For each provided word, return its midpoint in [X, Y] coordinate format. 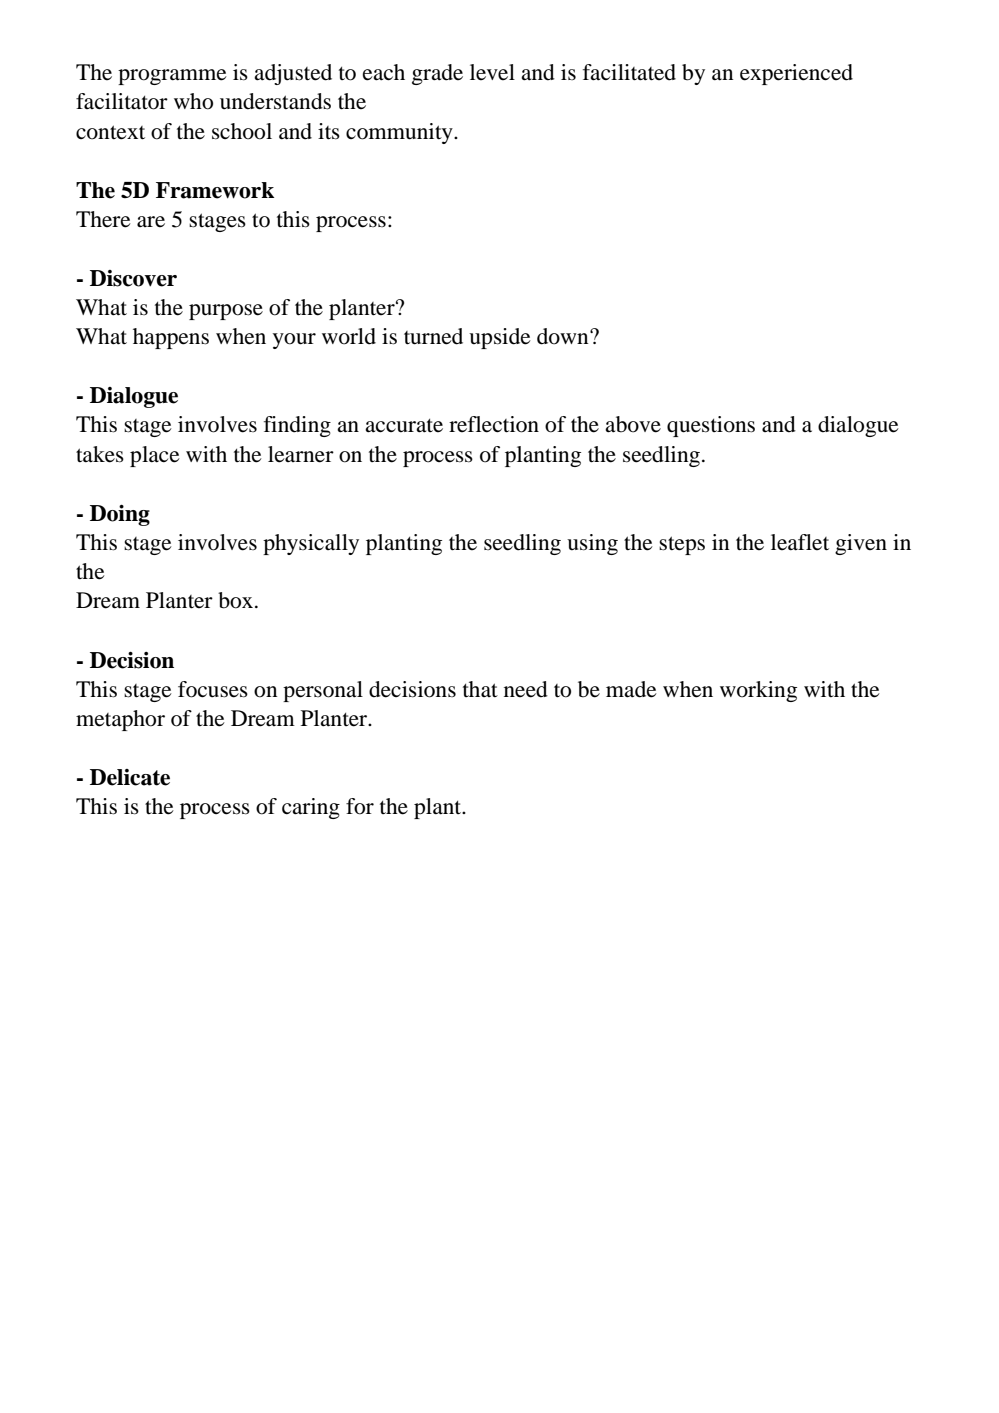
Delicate [130, 777]
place [155, 456]
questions [711, 426]
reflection [494, 424]
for [360, 806]
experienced [796, 74]
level [492, 72]
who [193, 101]
